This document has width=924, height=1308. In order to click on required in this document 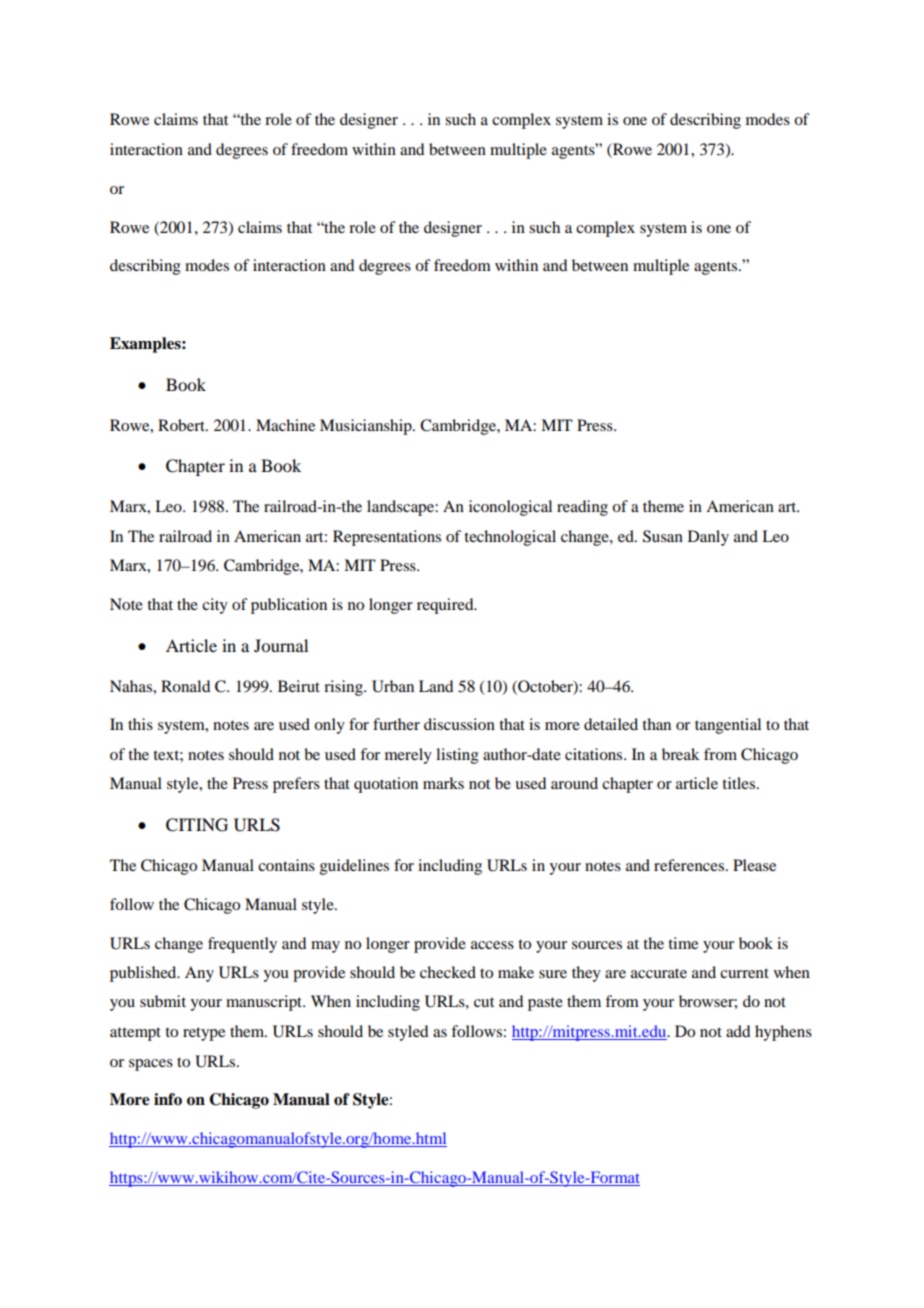, I will do `click(446, 606)`.
